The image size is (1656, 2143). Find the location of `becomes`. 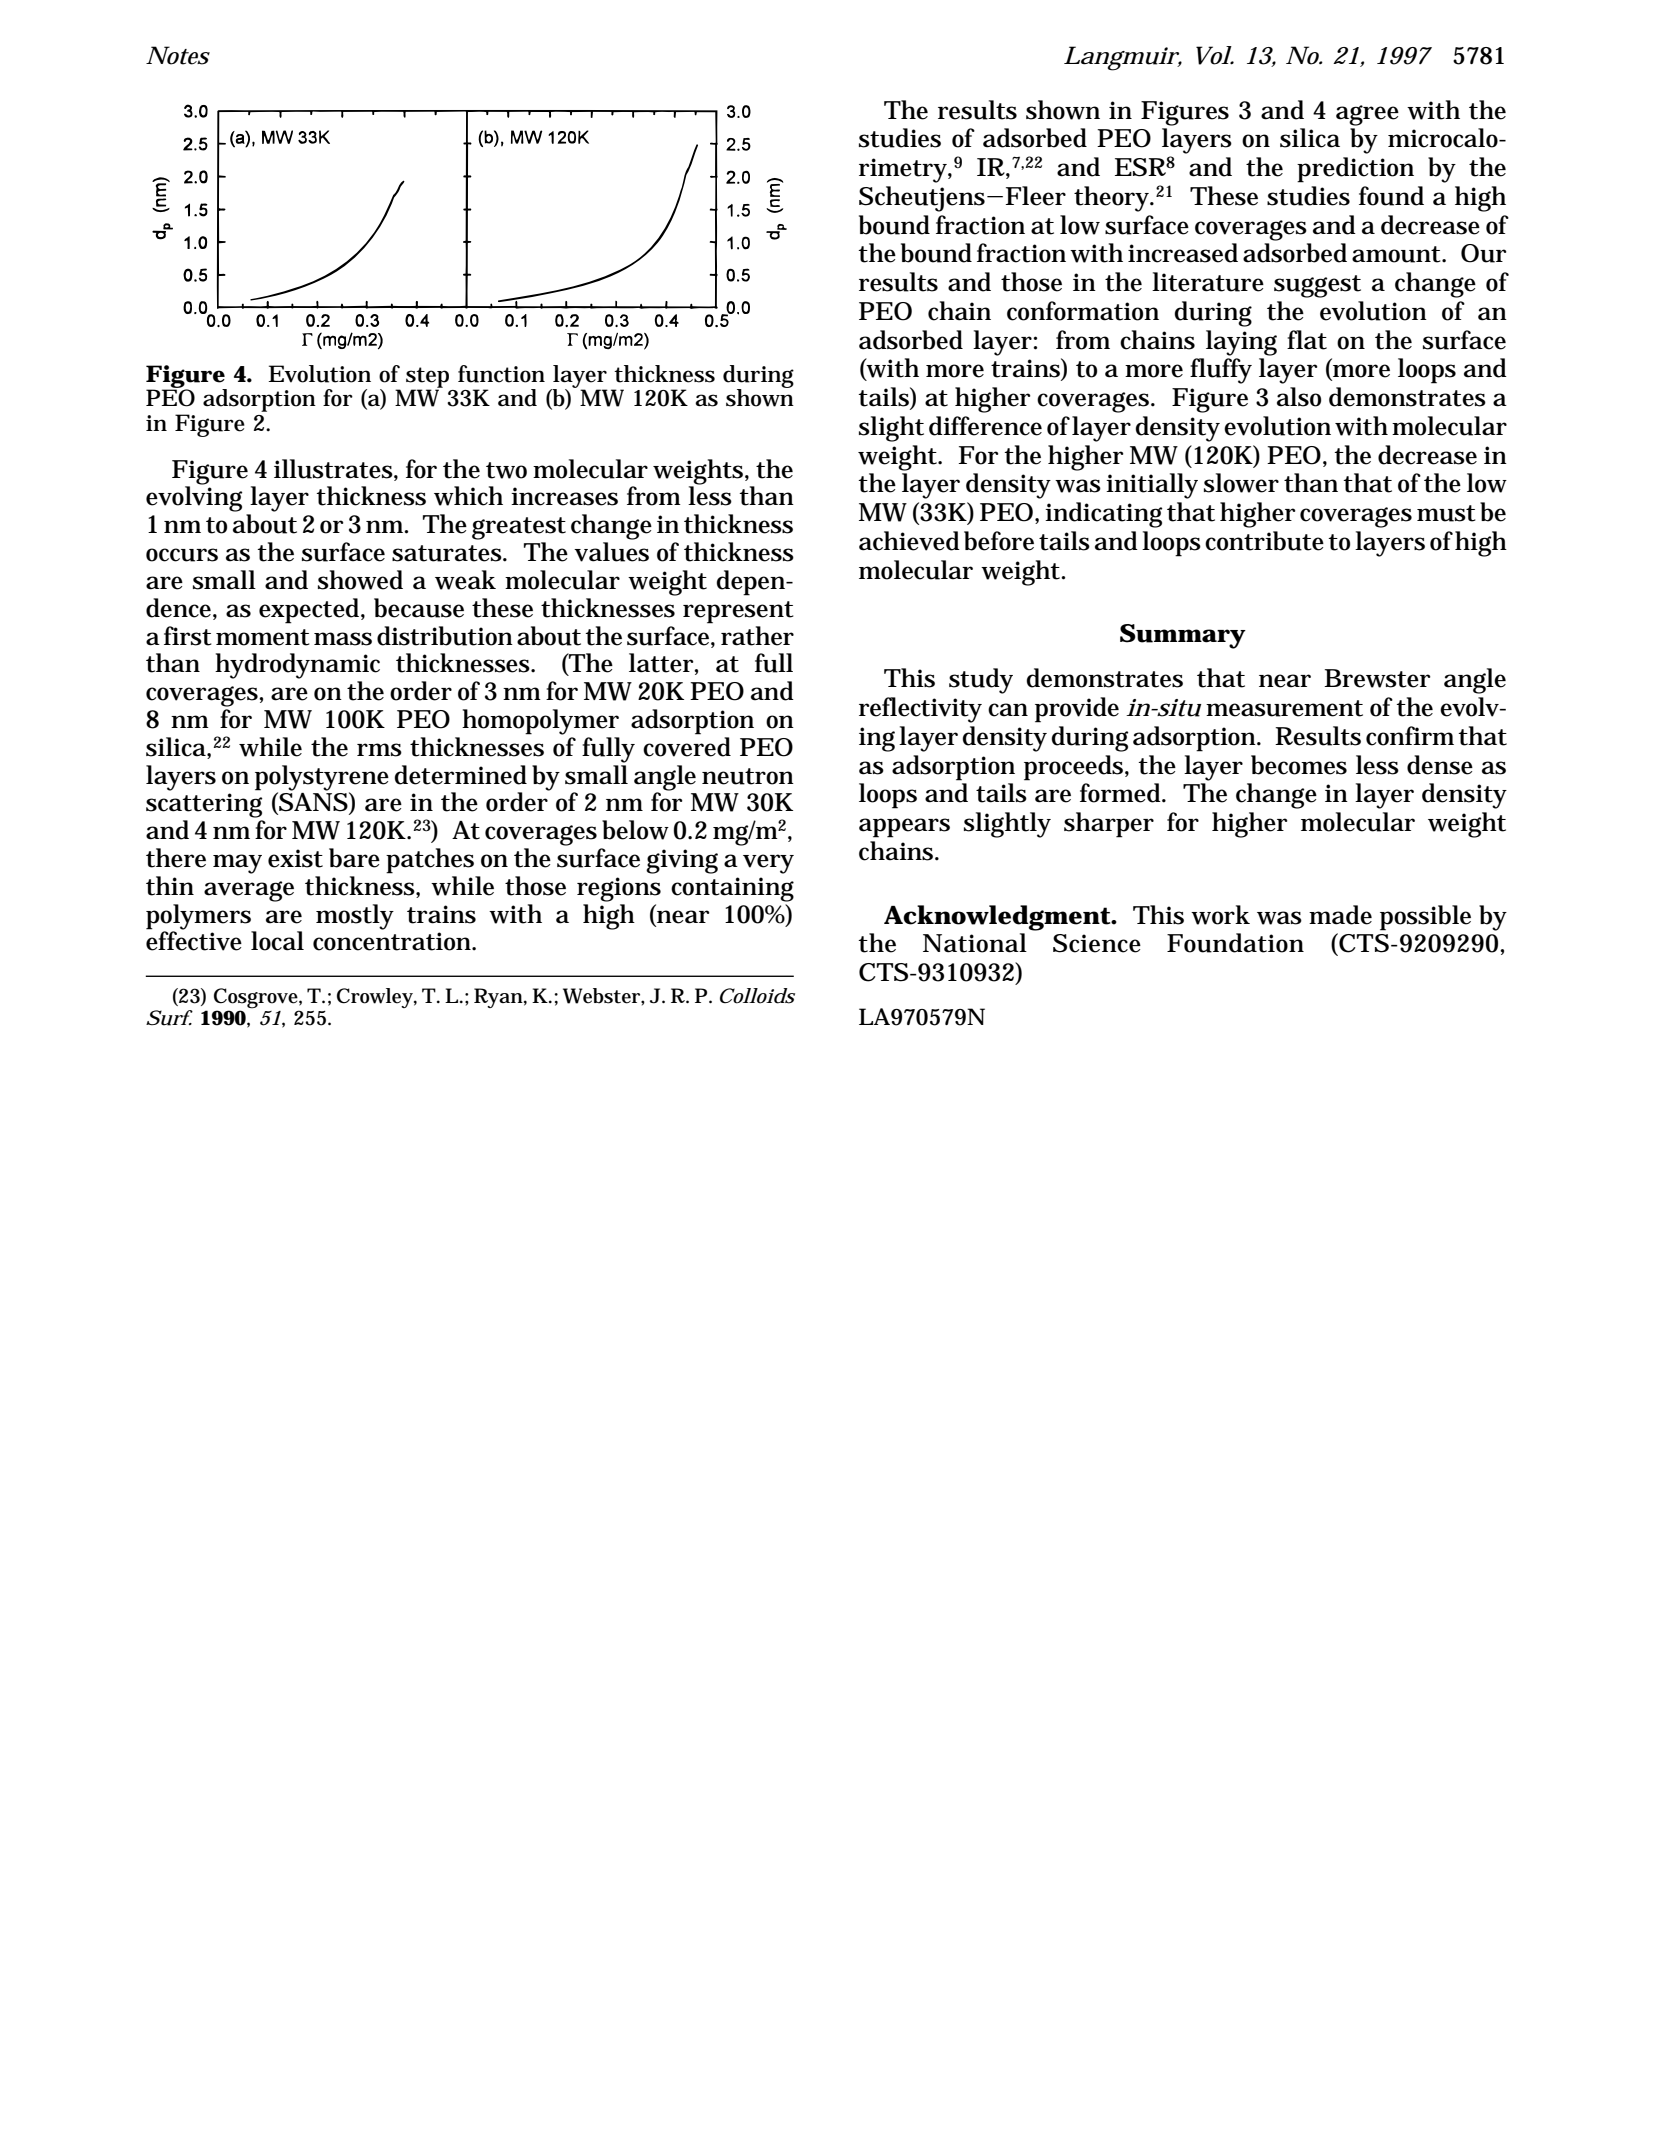

becomes is located at coordinates (1299, 765).
